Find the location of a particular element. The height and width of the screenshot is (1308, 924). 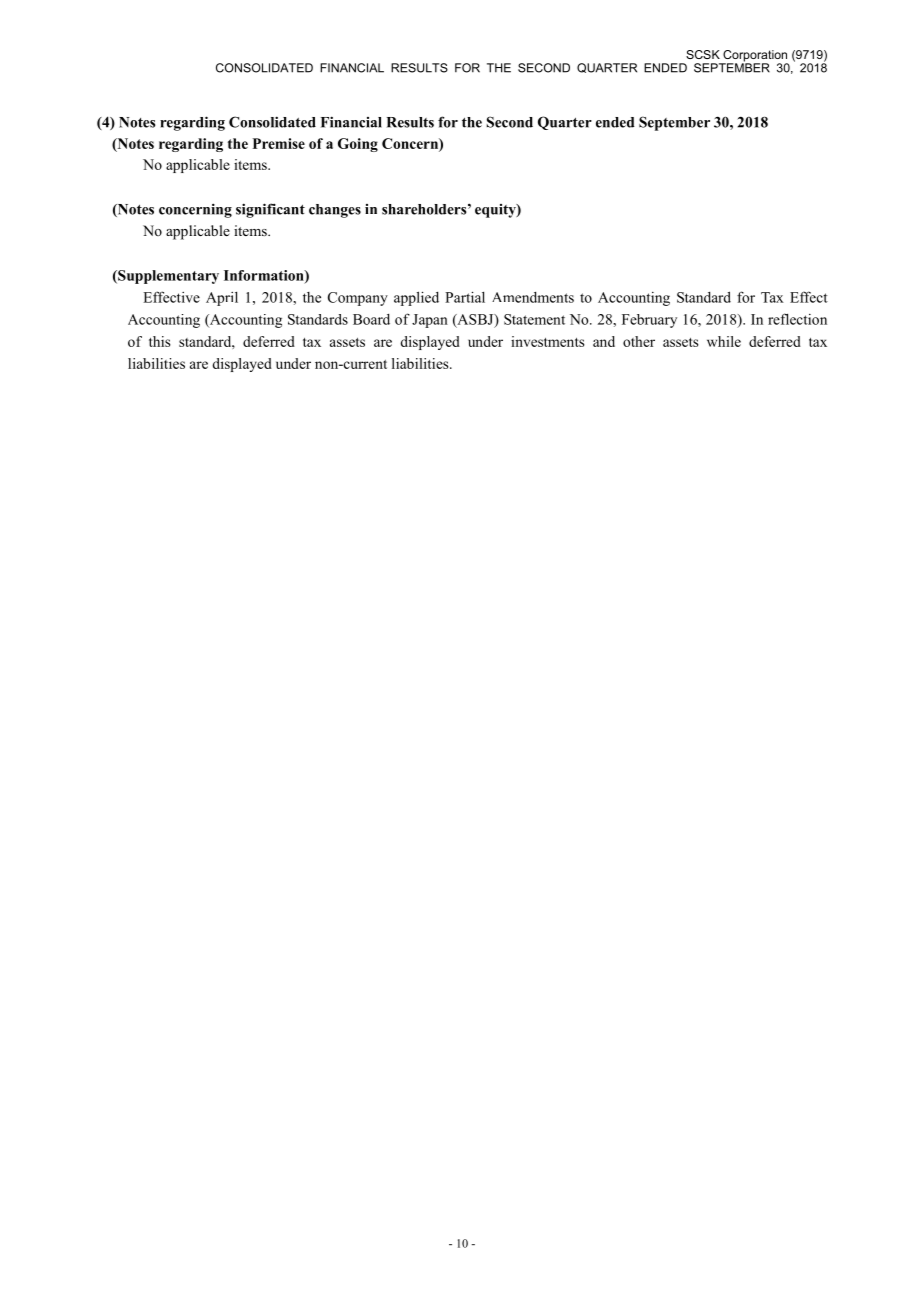

Company is located at coordinates (358, 299).
